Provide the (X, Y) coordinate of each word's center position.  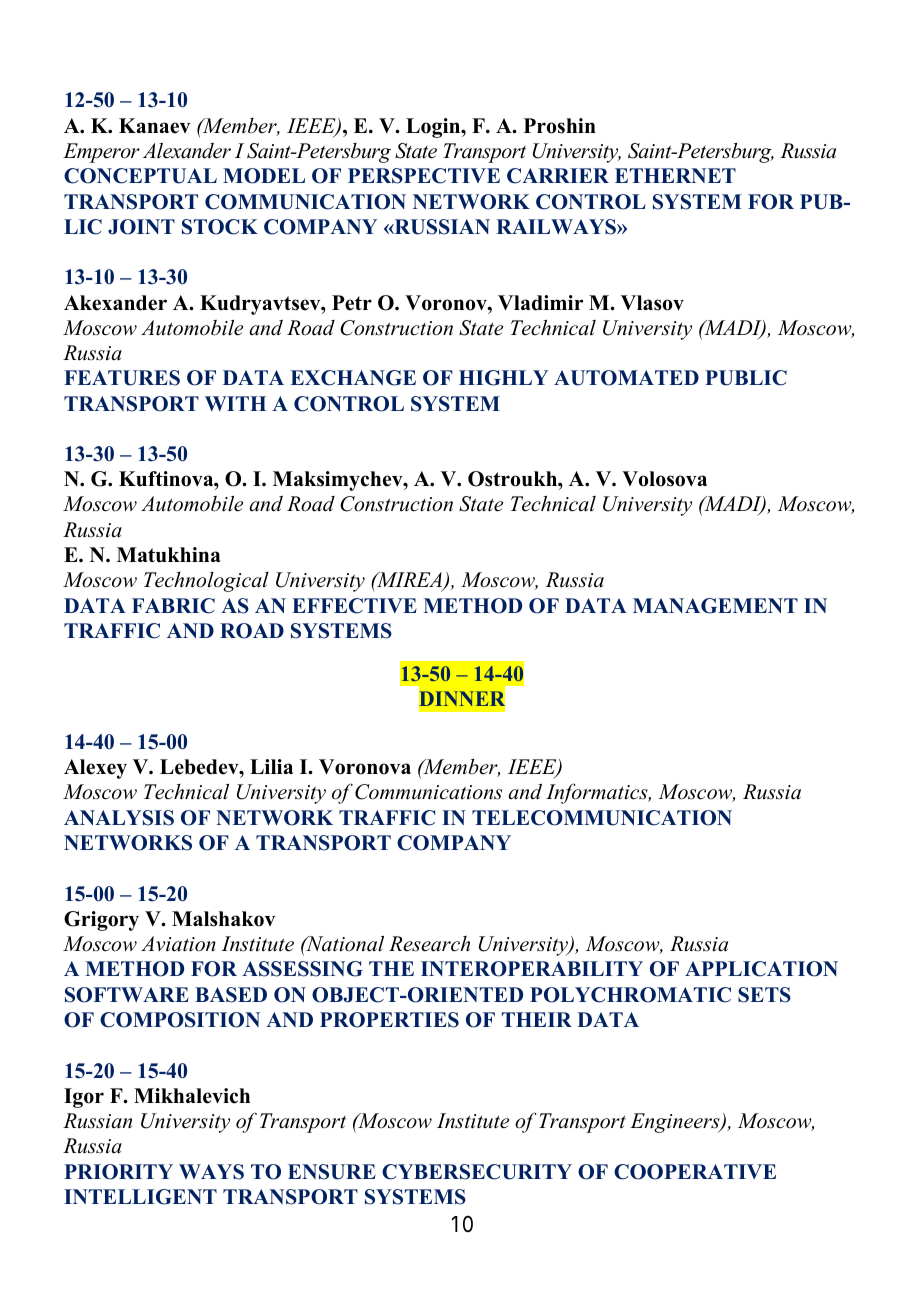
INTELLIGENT (140, 1197)
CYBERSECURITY (477, 1172)
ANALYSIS (119, 818)
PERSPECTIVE (424, 176)
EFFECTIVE (354, 606)
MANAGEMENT (715, 606)
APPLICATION (761, 969)
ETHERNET (675, 175)
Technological (206, 582)
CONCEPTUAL (140, 176)
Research (429, 944)
